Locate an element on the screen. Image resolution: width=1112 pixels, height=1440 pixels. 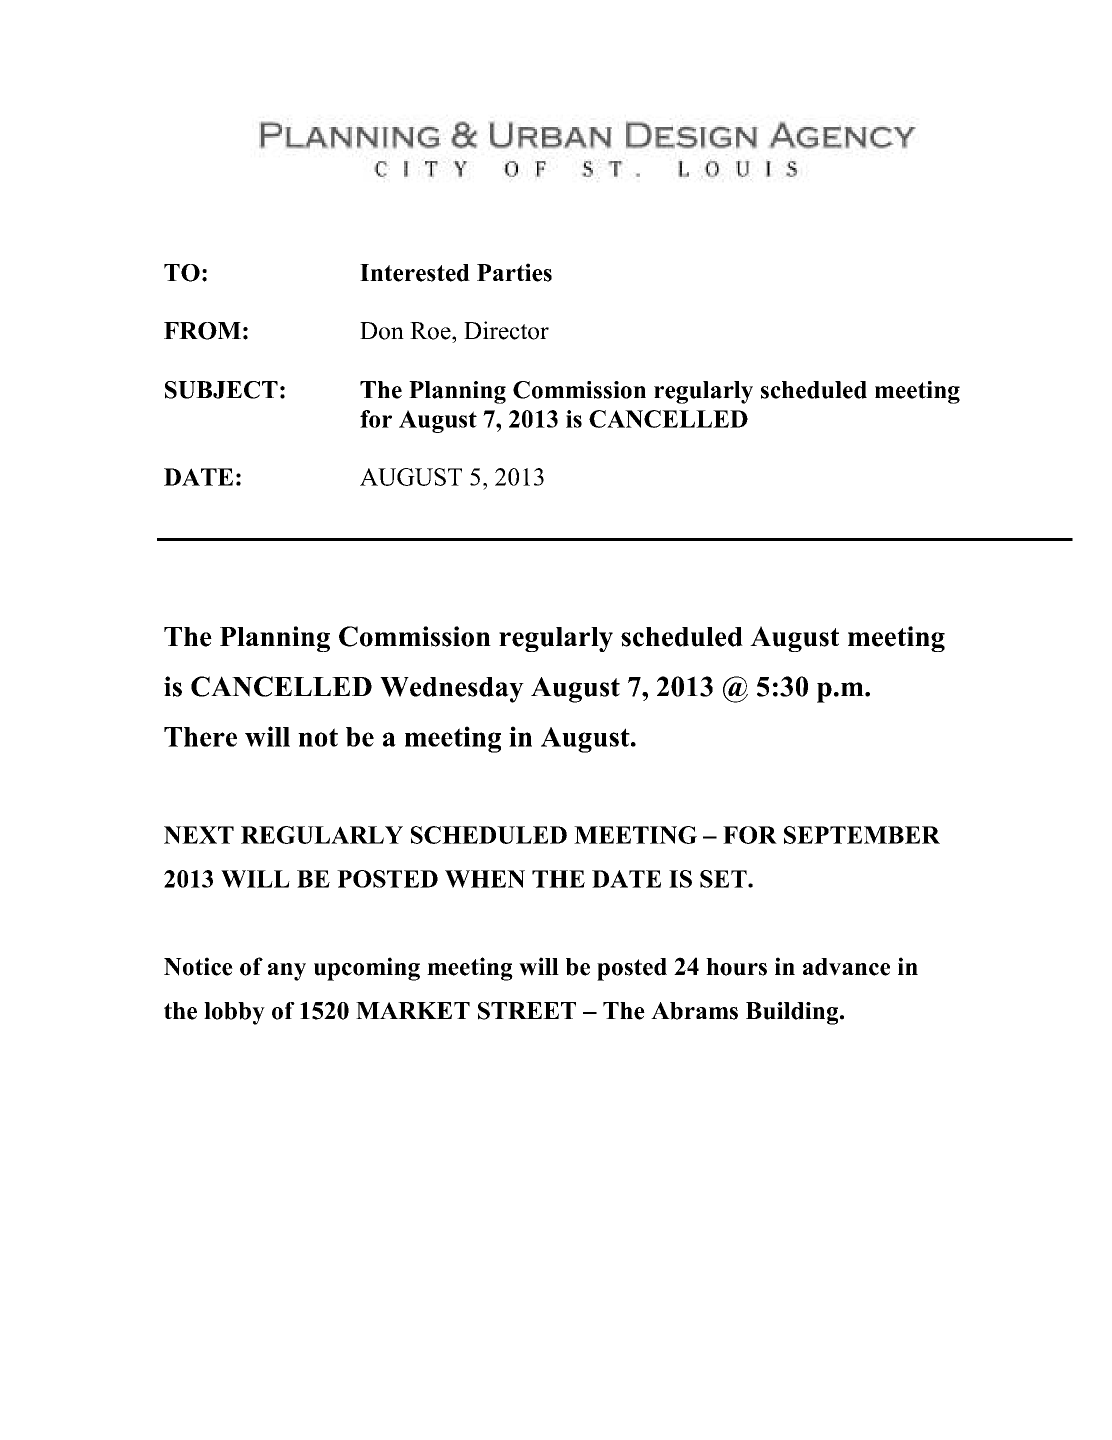
Roe is located at coordinates (431, 331).
